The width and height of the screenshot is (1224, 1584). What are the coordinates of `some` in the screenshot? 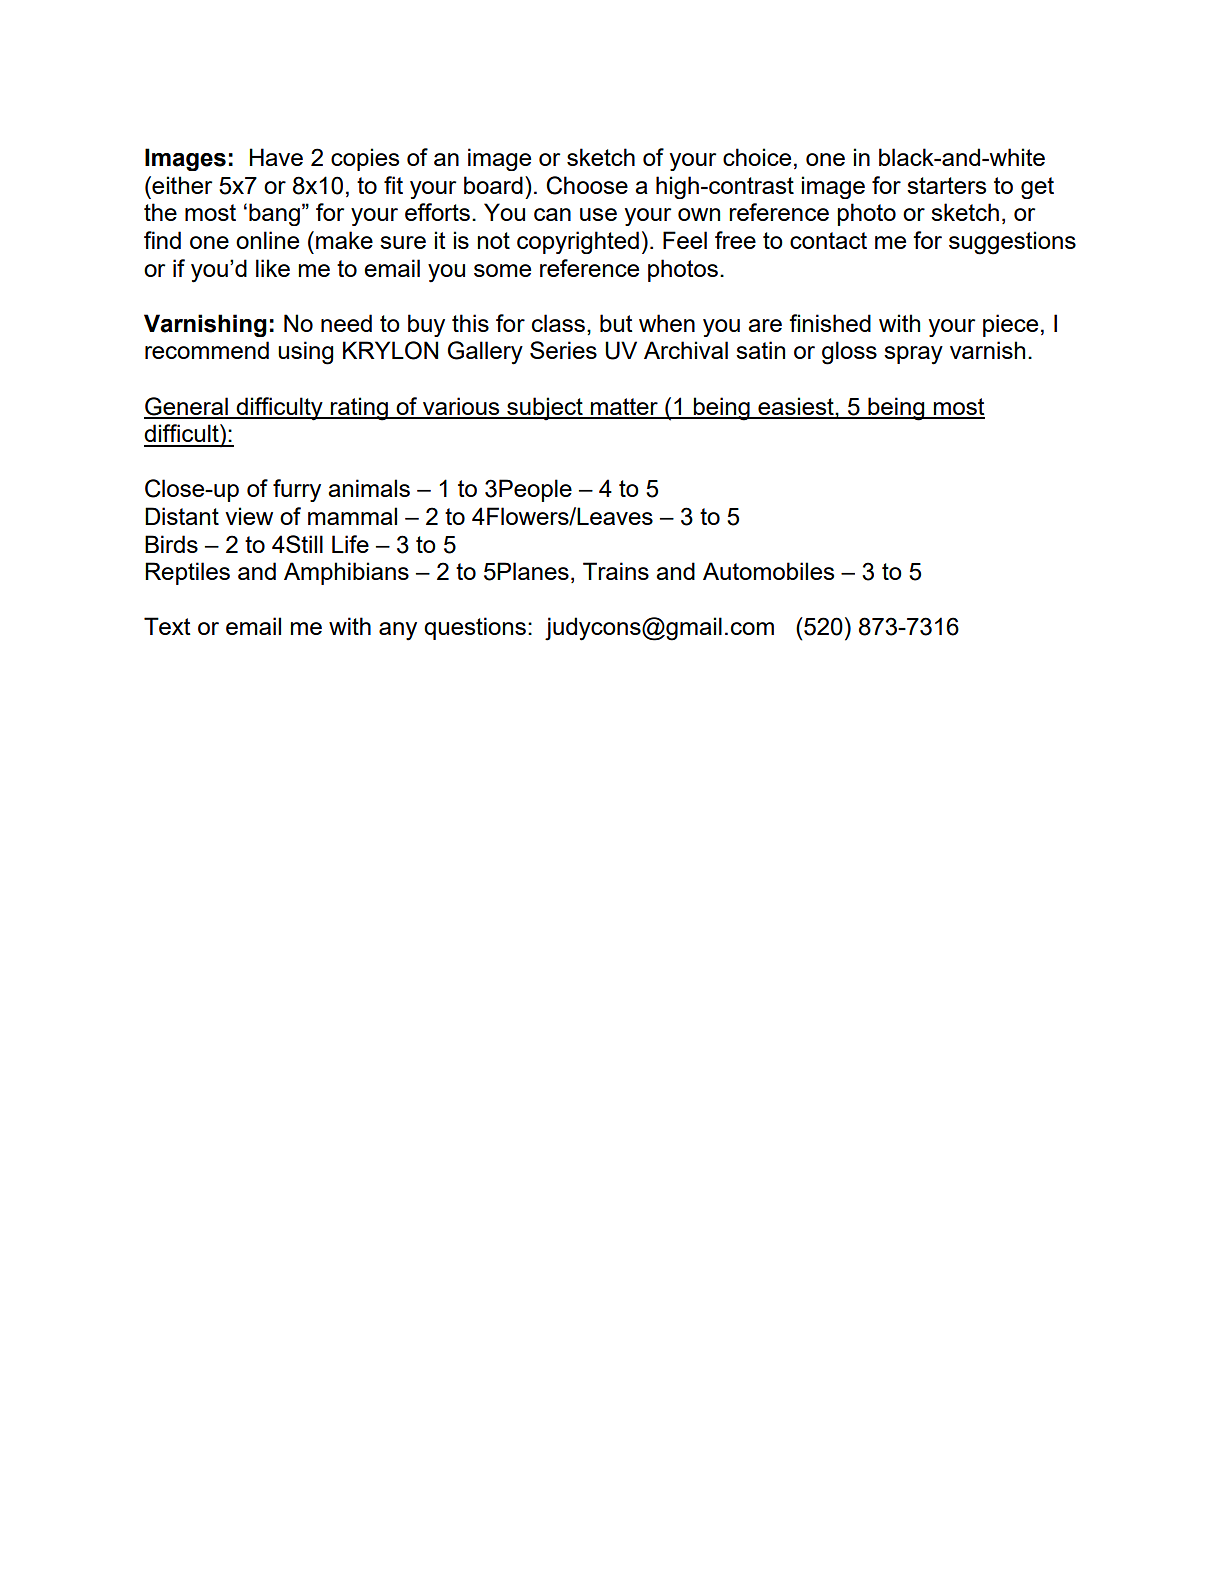 It's located at (502, 270).
